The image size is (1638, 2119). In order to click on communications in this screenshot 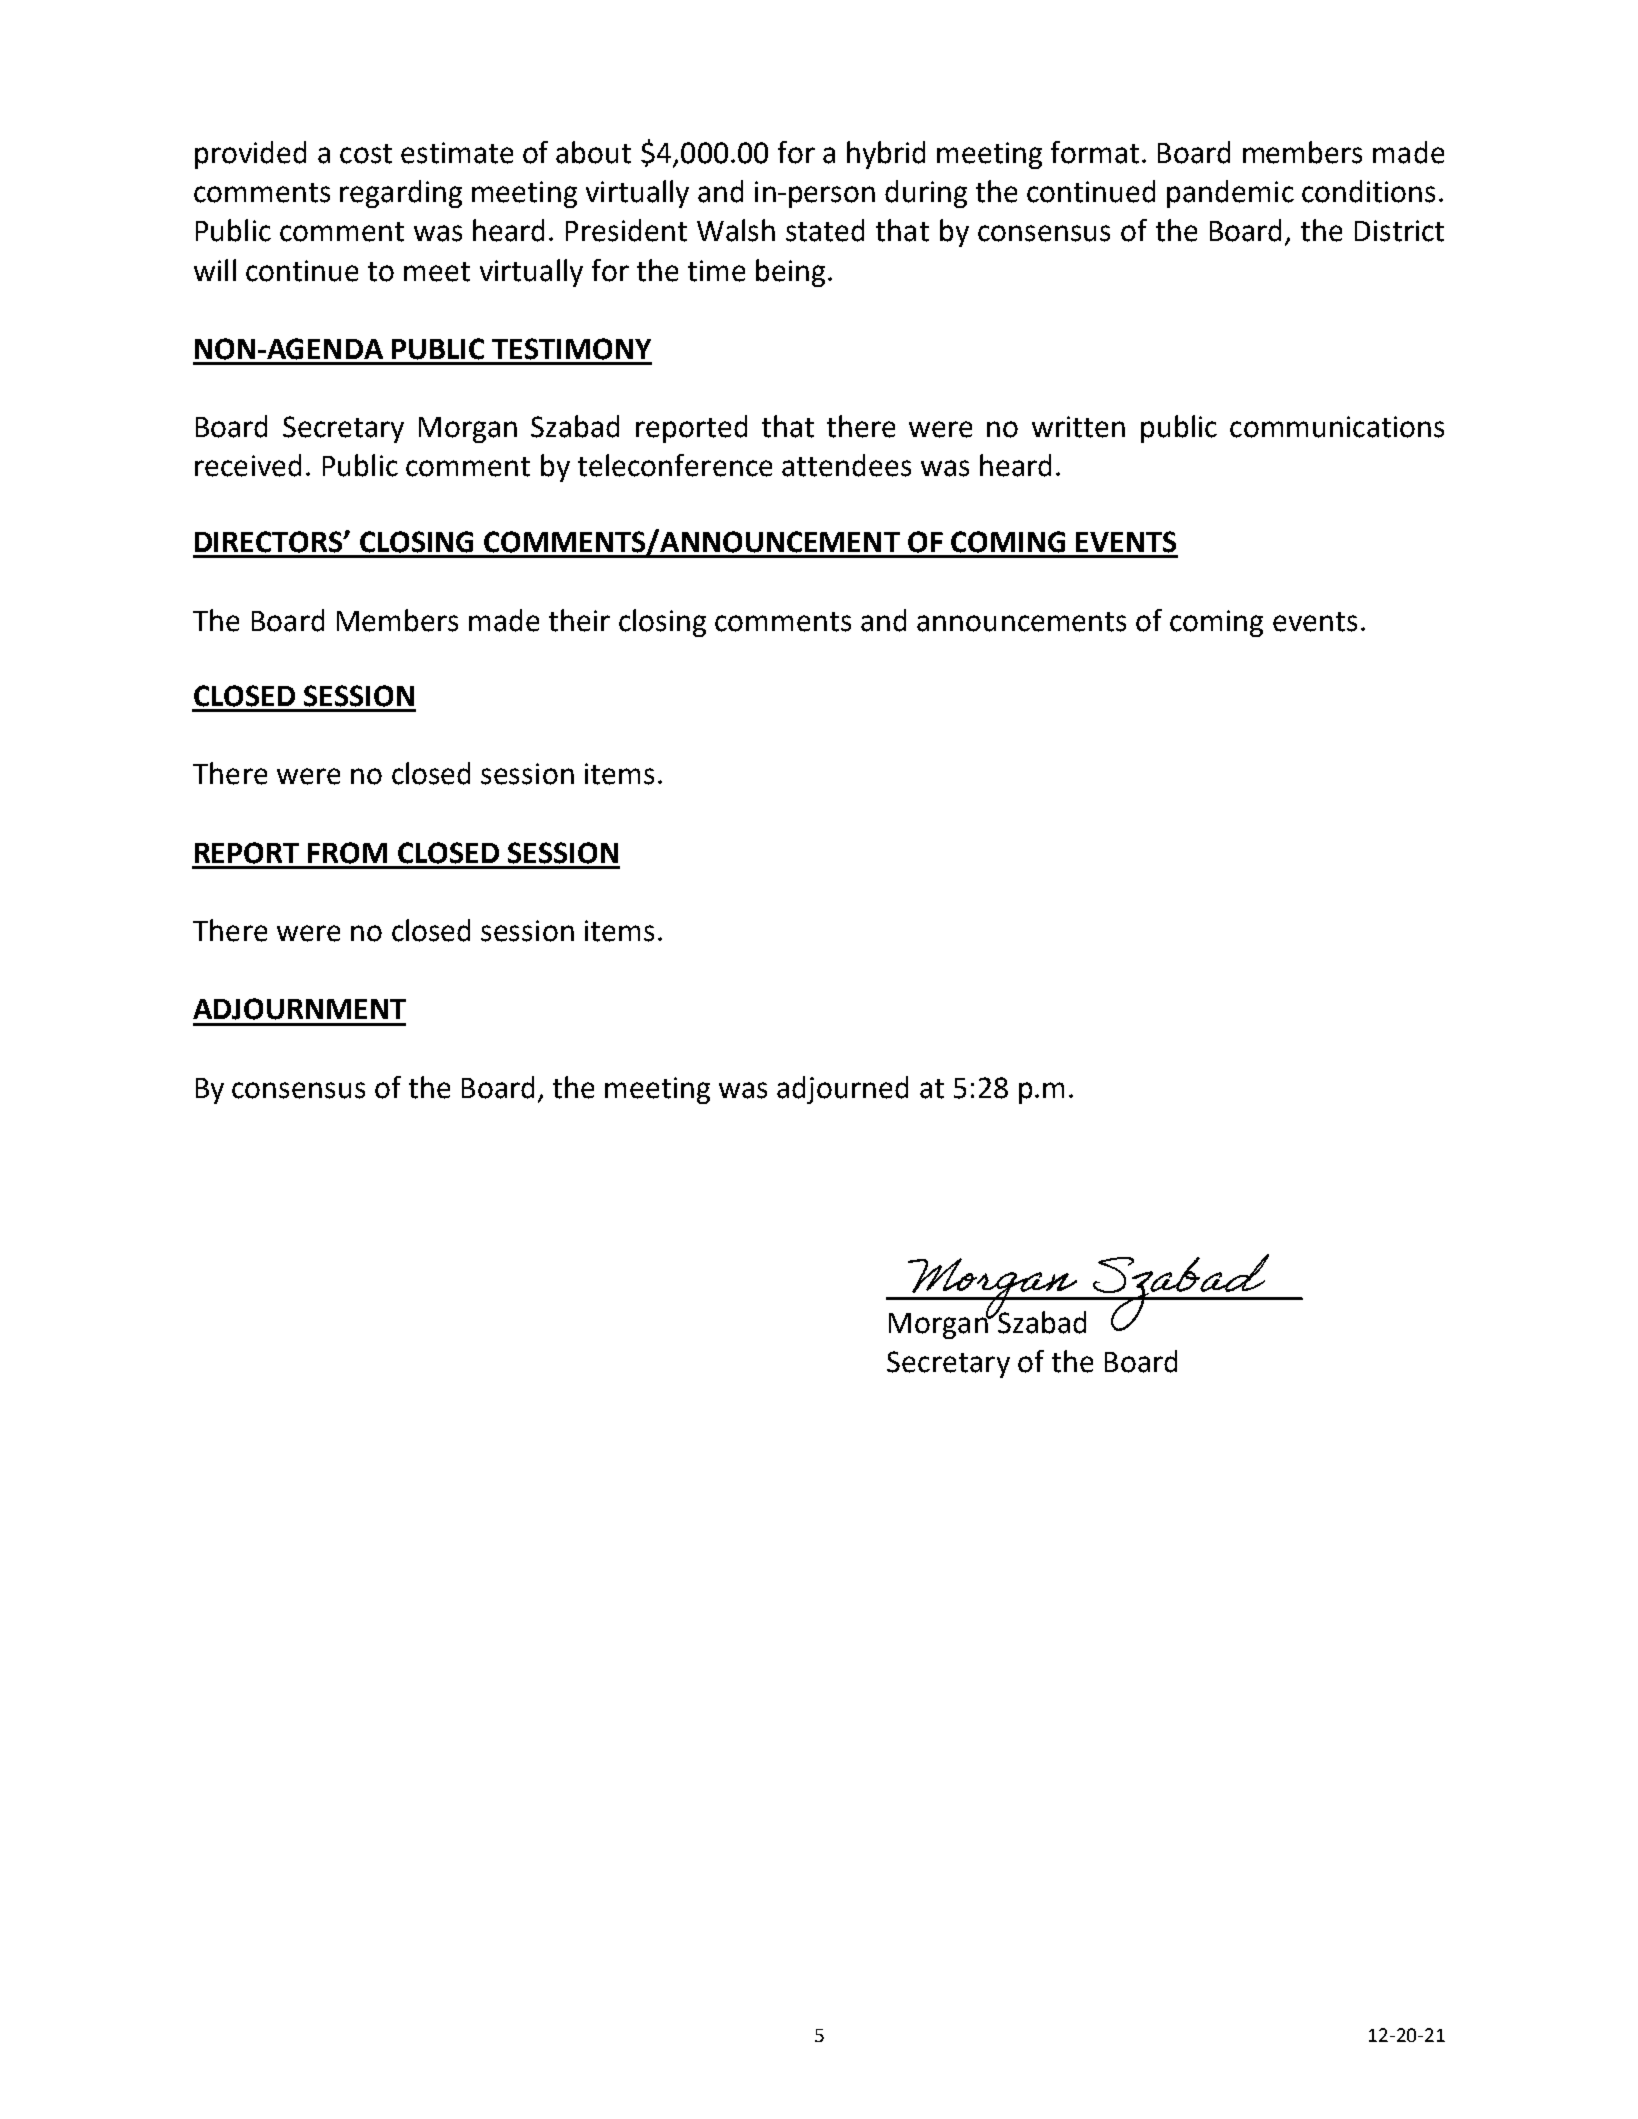, I will do `click(1337, 427)`.
